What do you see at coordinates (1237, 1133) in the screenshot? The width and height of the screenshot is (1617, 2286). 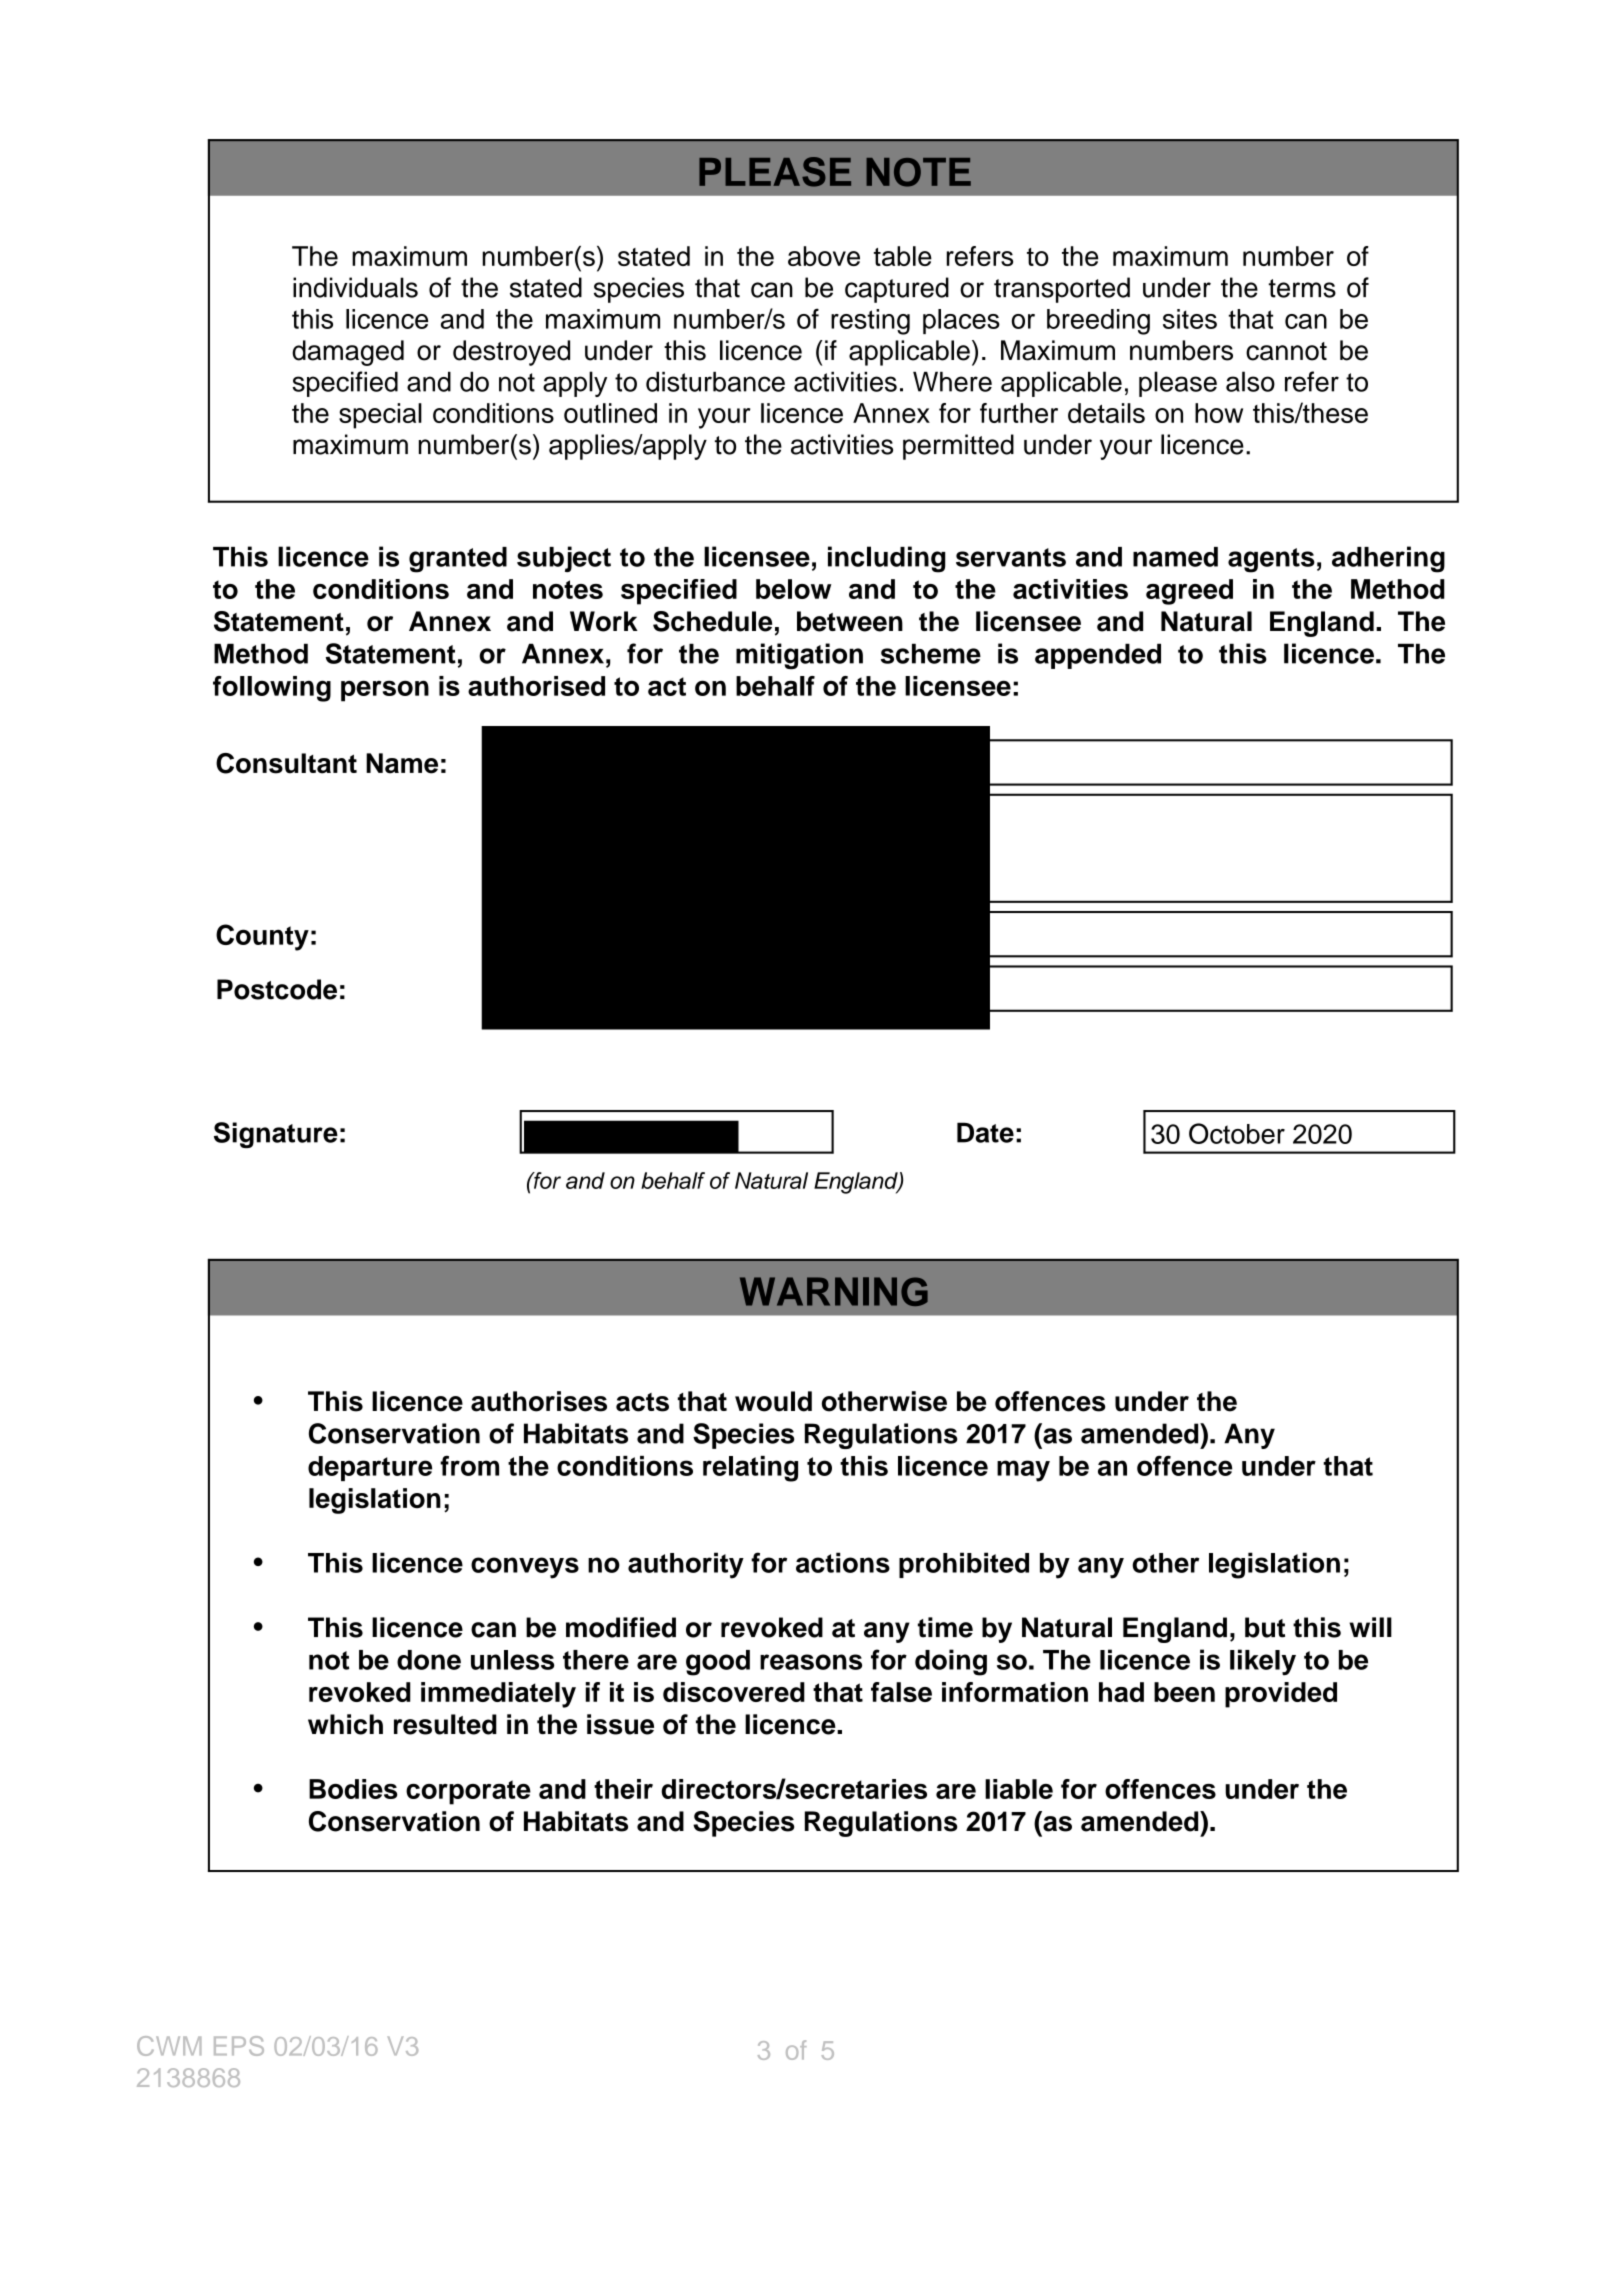 I see `October` at bounding box center [1237, 1133].
